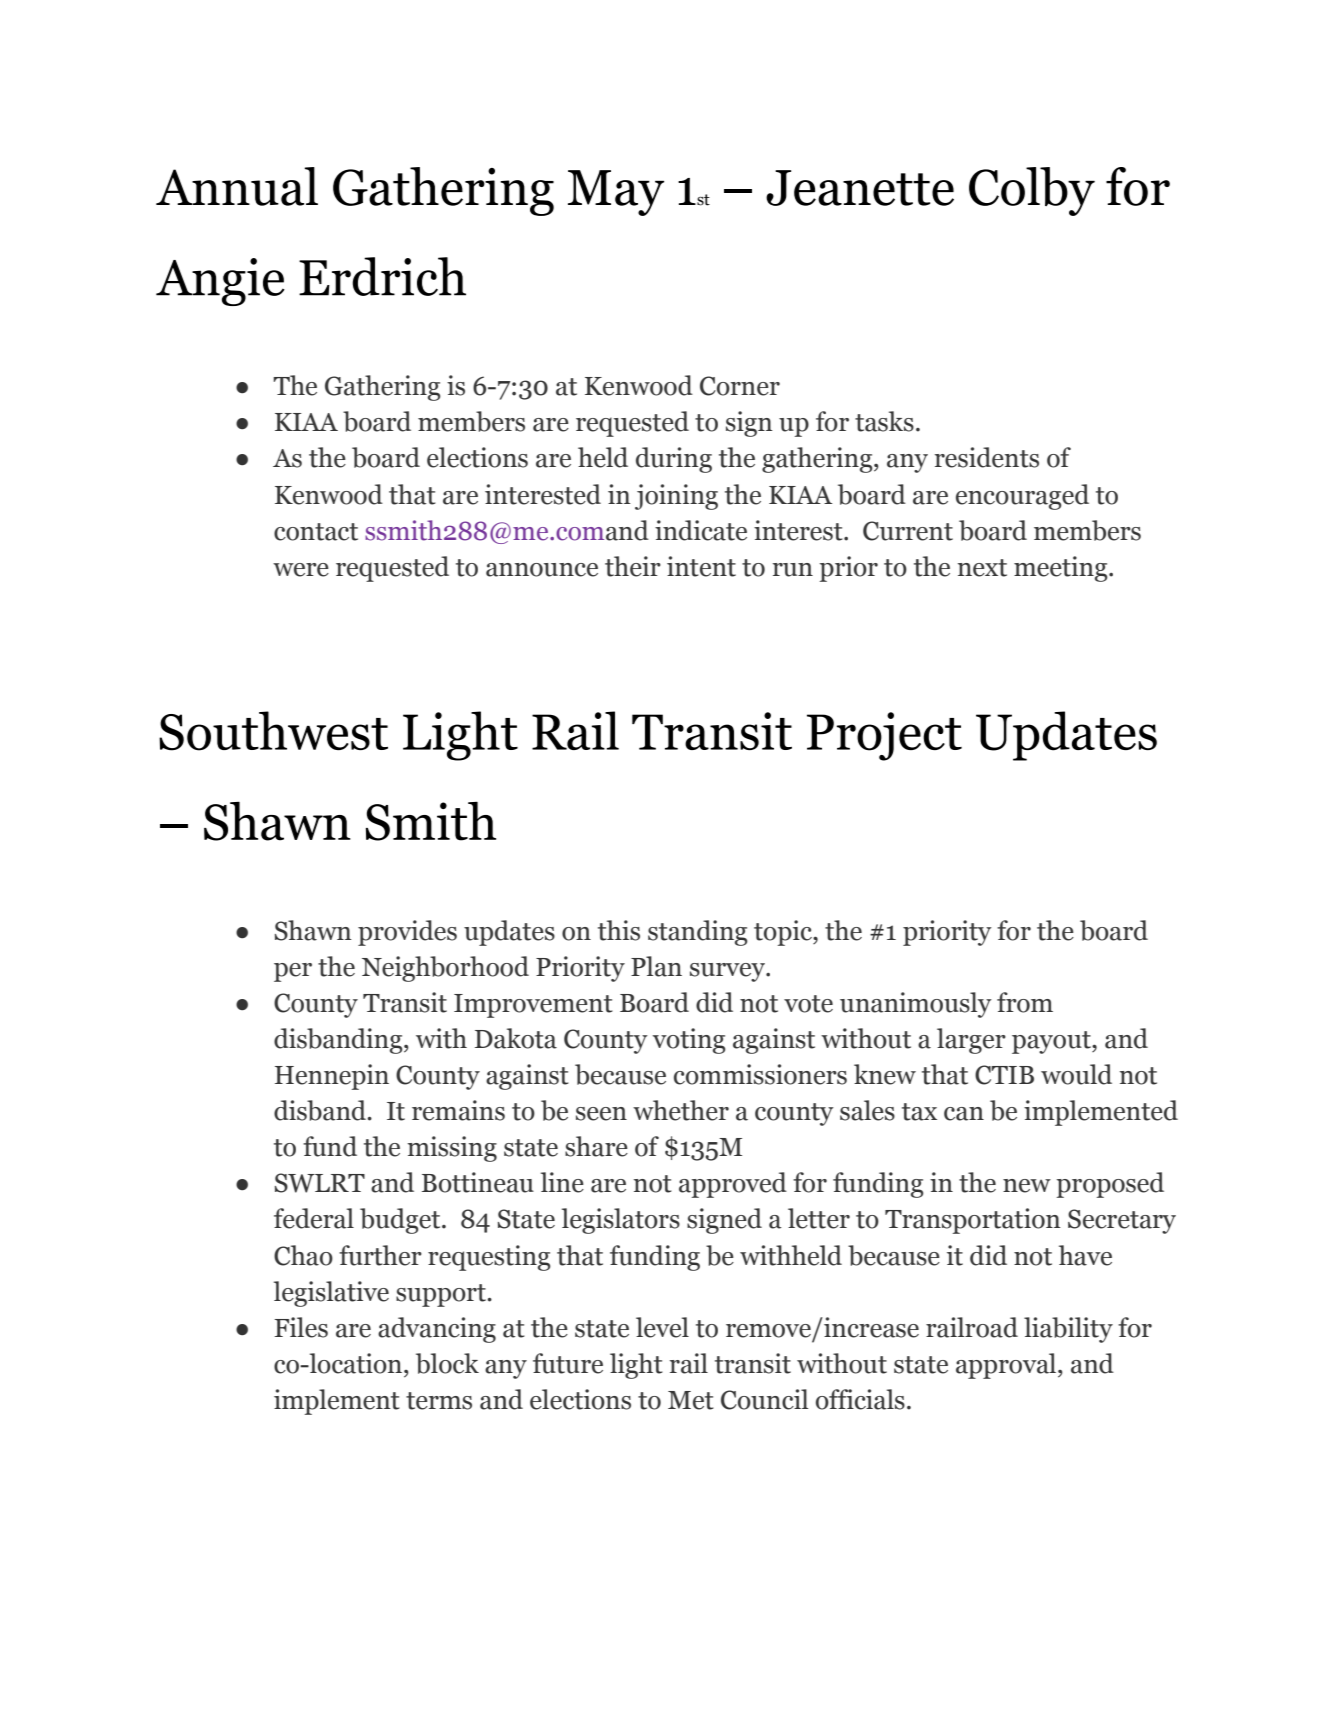 This image has height=1732, width=1338. What do you see at coordinates (884, 736) in the image?
I see `Project` at bounding box center [884, 736].
